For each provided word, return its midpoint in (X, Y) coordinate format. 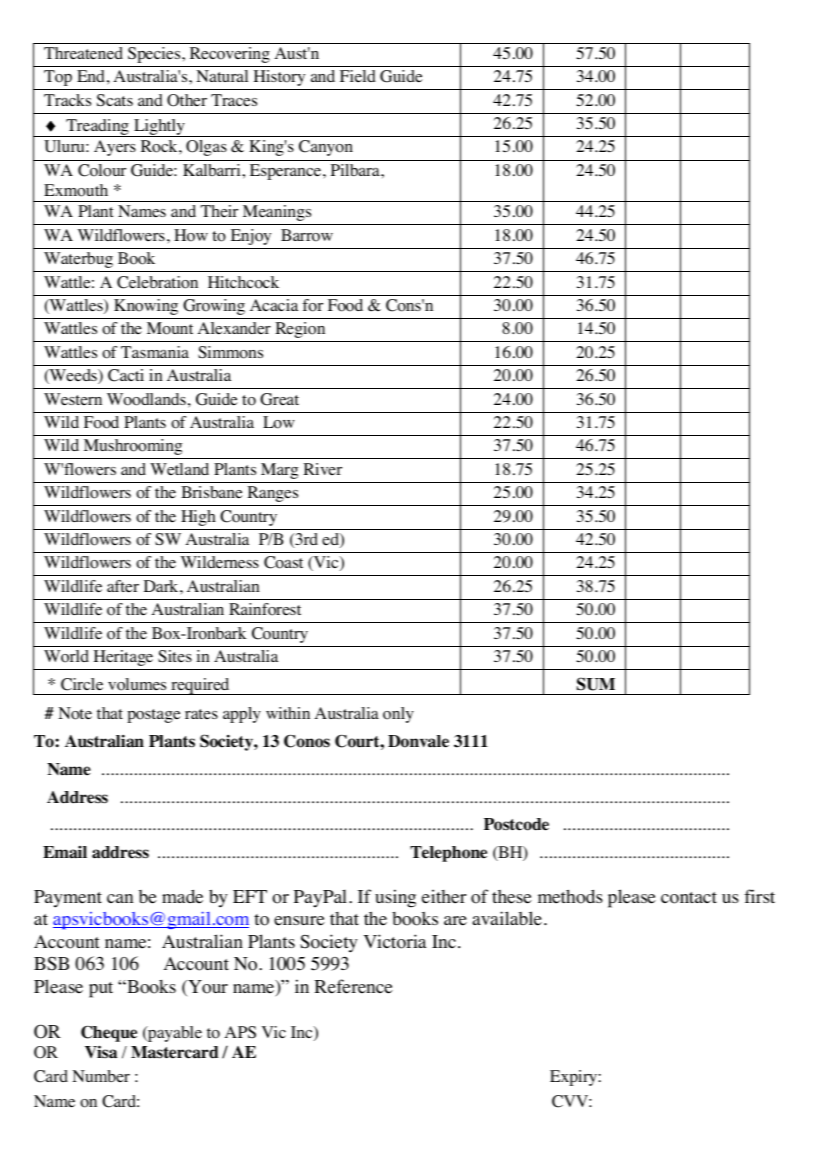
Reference (353, 986)
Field (358, 76)
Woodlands (146, 399)
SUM (596, 684)
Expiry (574, 1078)
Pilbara (356, 170)
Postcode (516, 824)
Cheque (109, 1034)
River (322, 469)
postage (154, 716)
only (398, 715)
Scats (115, 100)
